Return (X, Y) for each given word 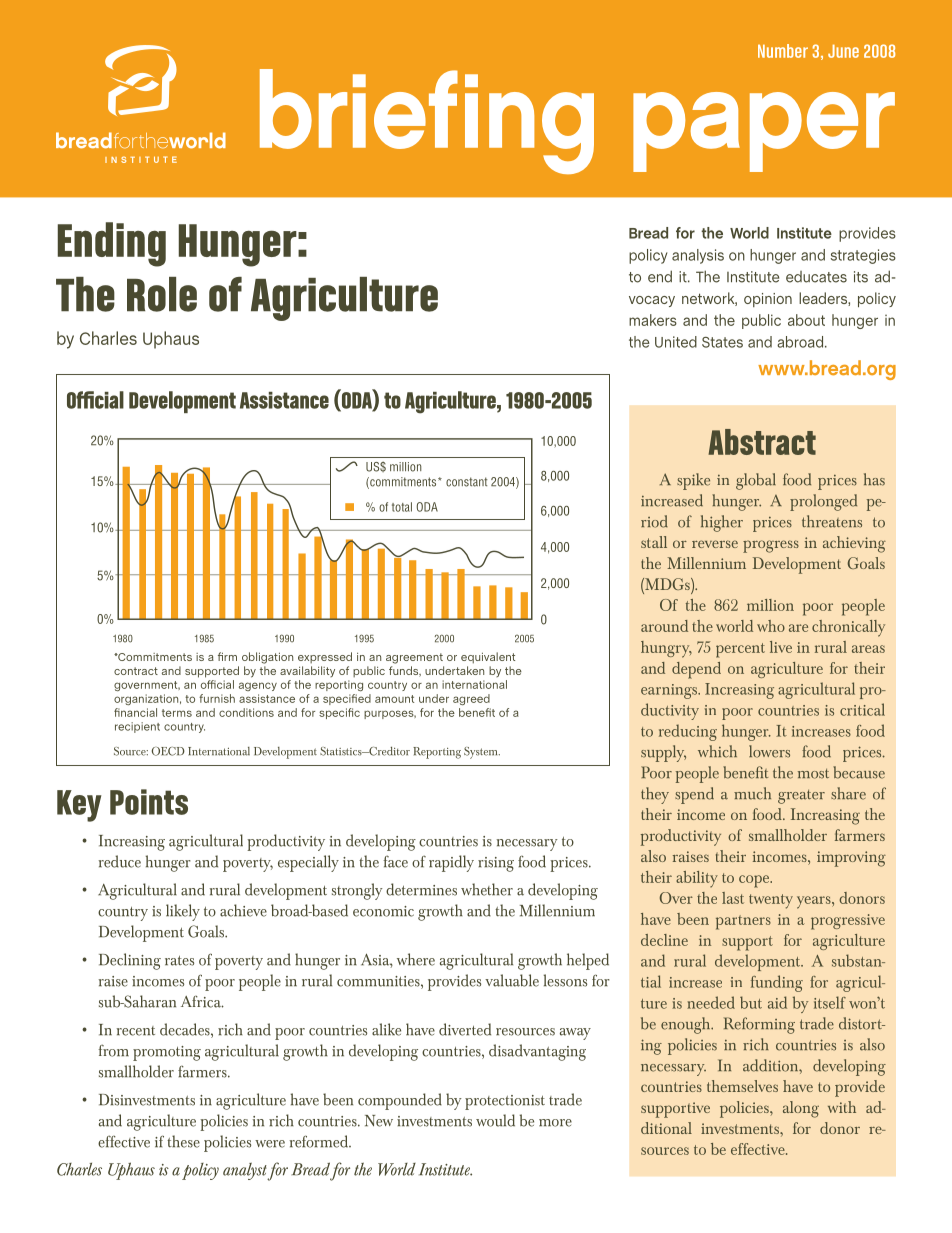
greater (801, 797)
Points (149, 802)
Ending (112, 244)
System (482, 753)
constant (467, 482)
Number (783, 51)
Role (162, 294)
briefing (427, 121)
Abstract (762, 442)
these (183, 1141)
